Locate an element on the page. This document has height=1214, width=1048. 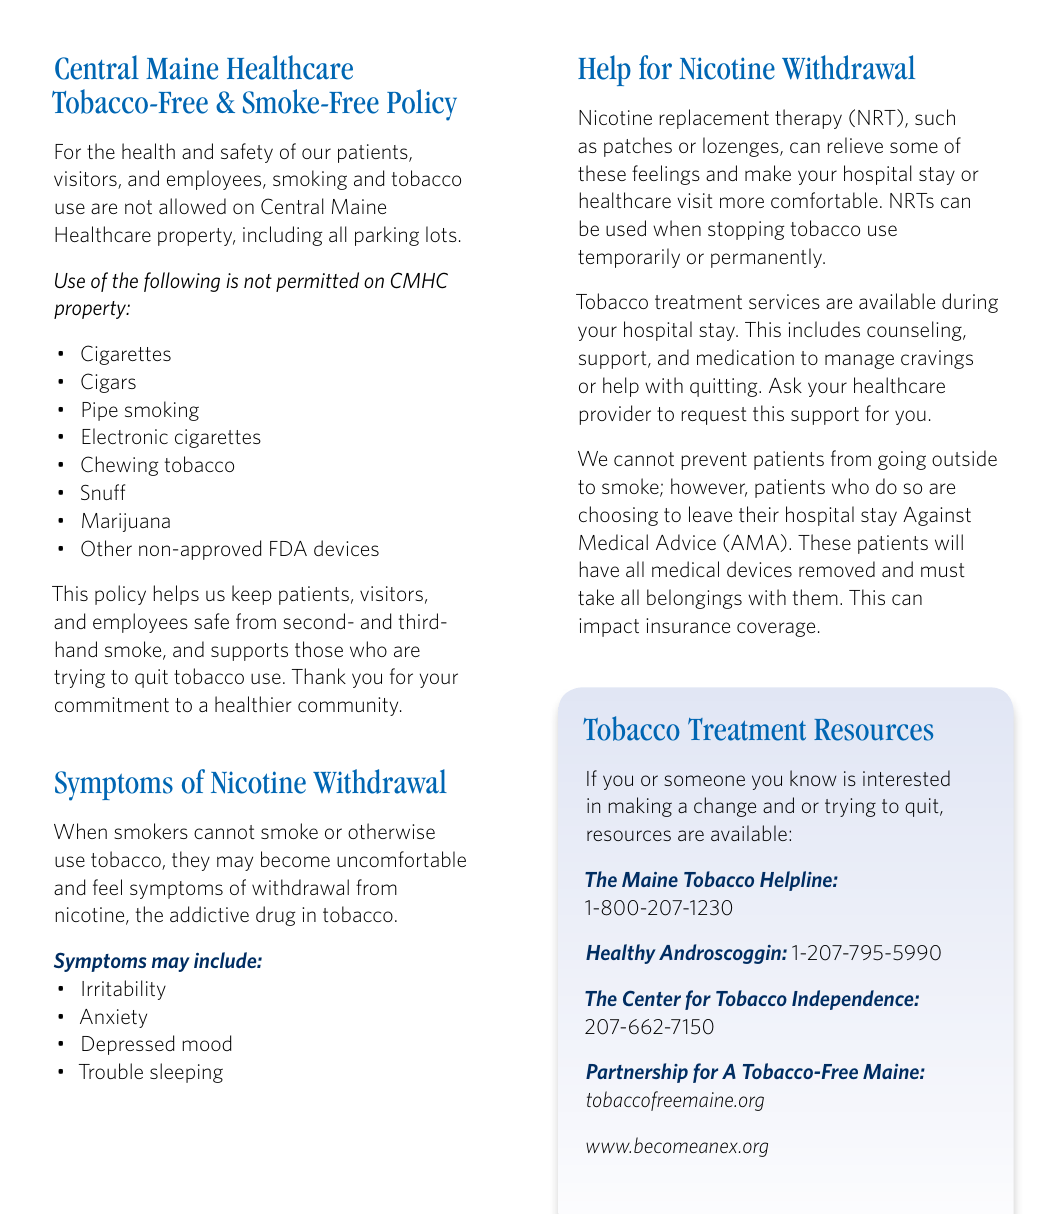
take is located at coordinates (596, 597).
